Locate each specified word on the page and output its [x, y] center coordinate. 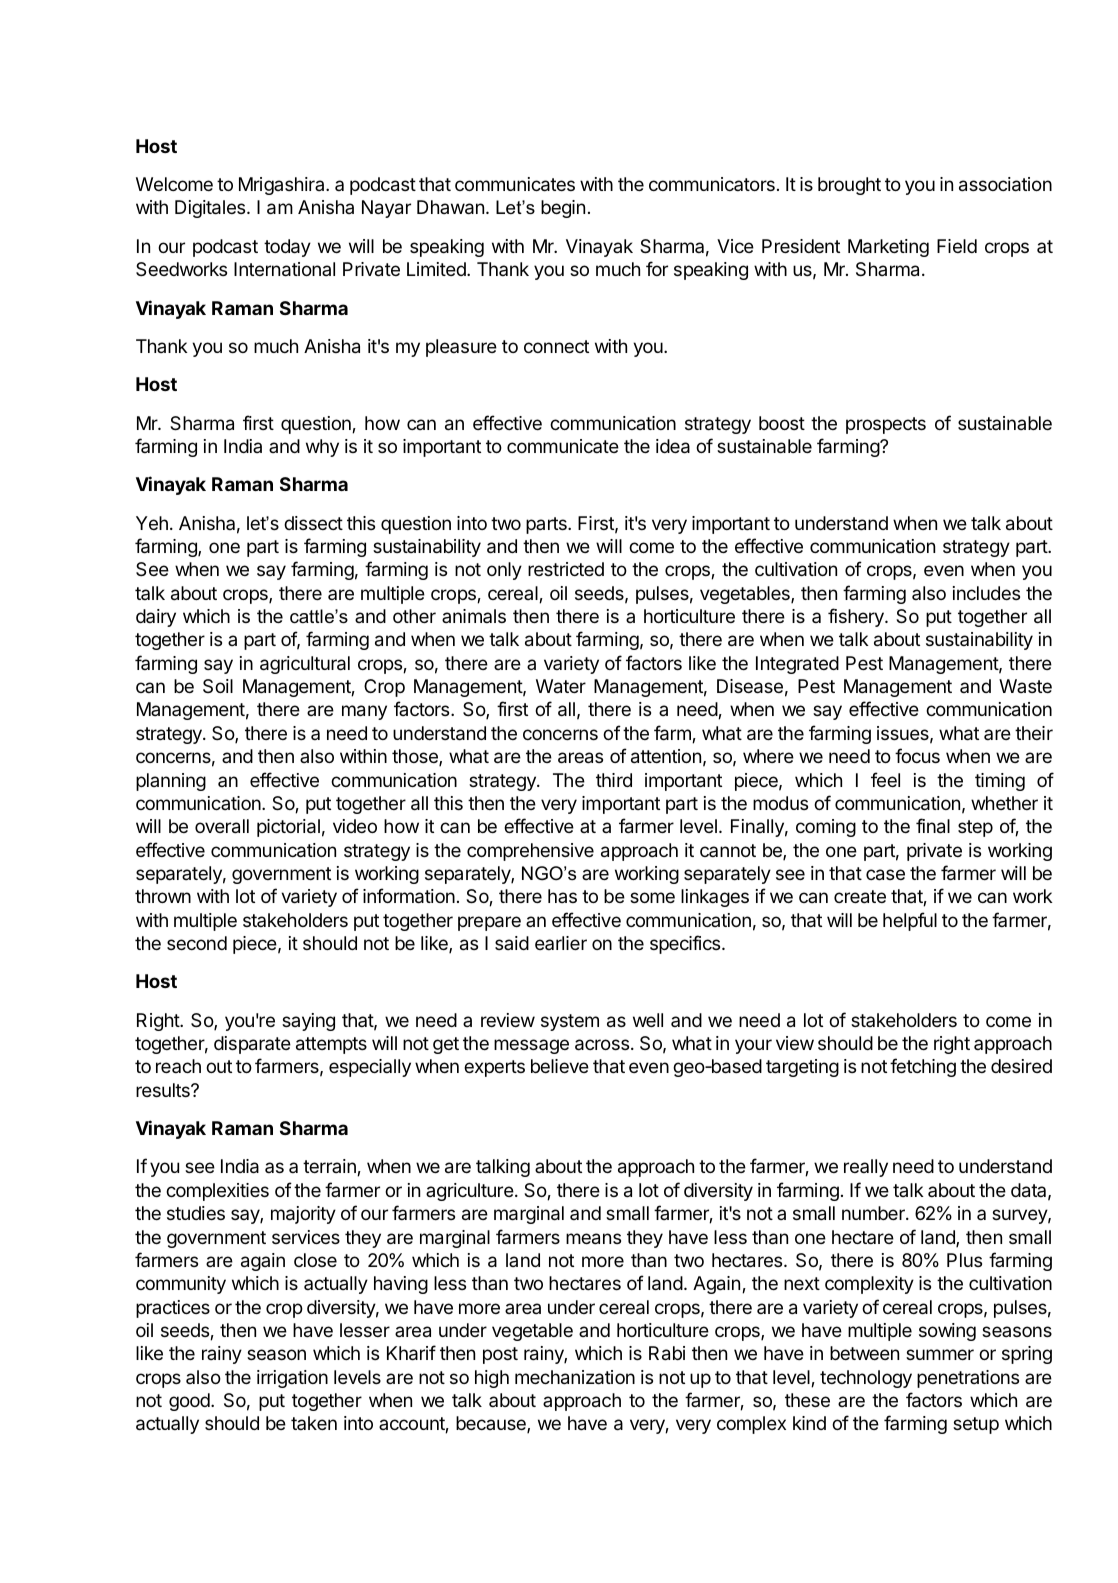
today [287, 248]
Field [957, 246]
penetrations [968, 1379]
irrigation [292, 1379]
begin [563, 209]
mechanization [575, 1377]
